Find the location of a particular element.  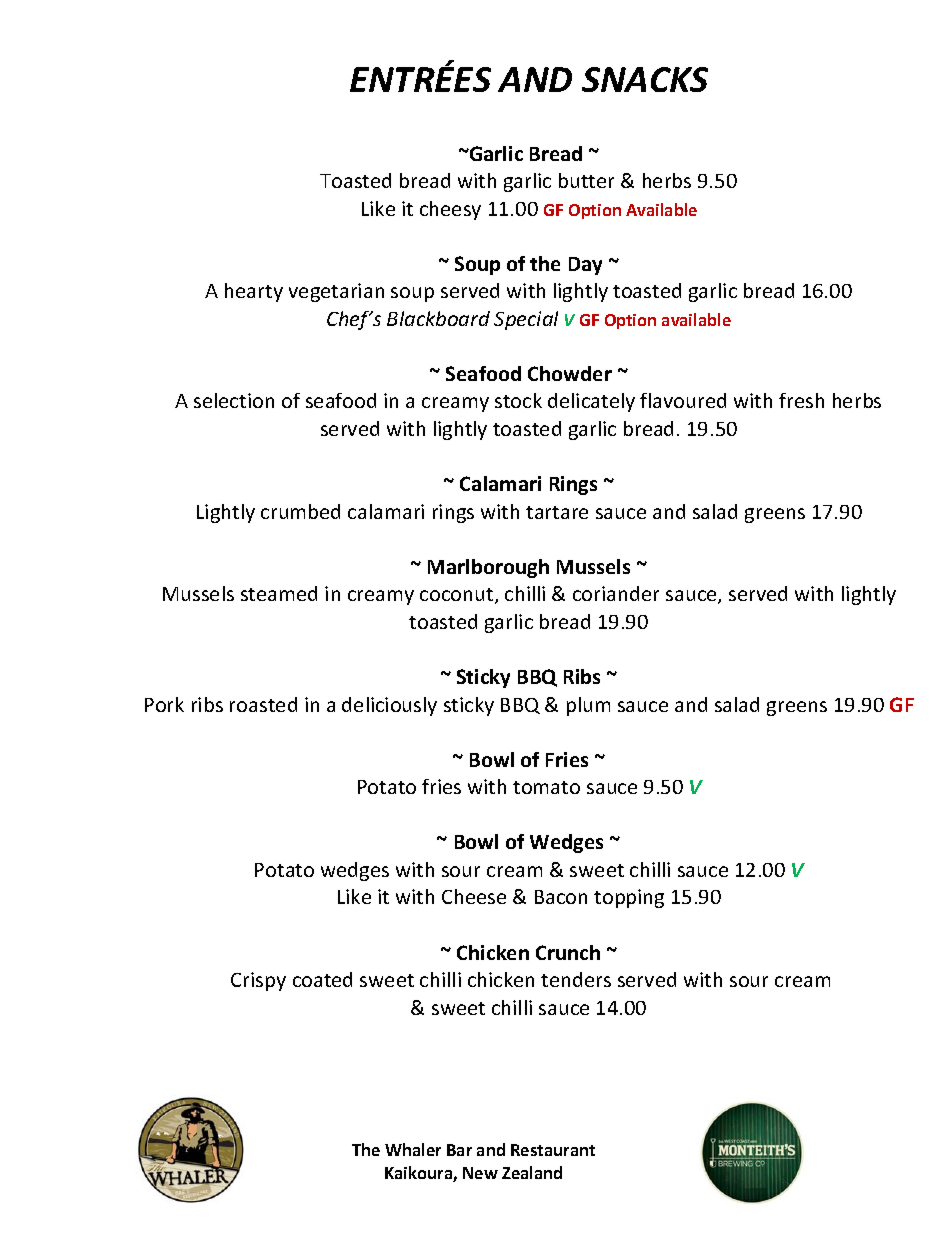

roasted is located at coordinates (263, 704).
